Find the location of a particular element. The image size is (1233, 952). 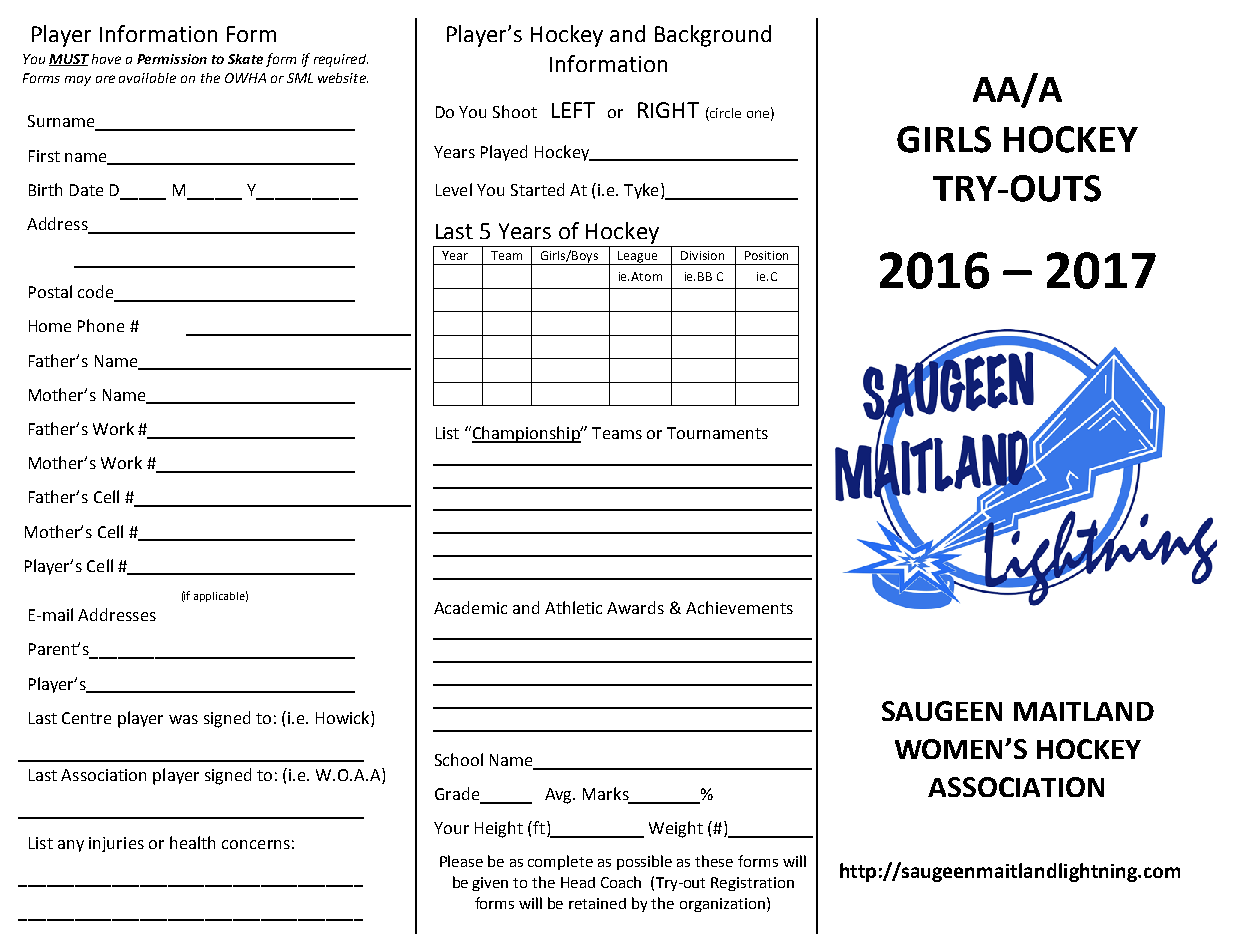

Date is located at coordinates (86, 190).
